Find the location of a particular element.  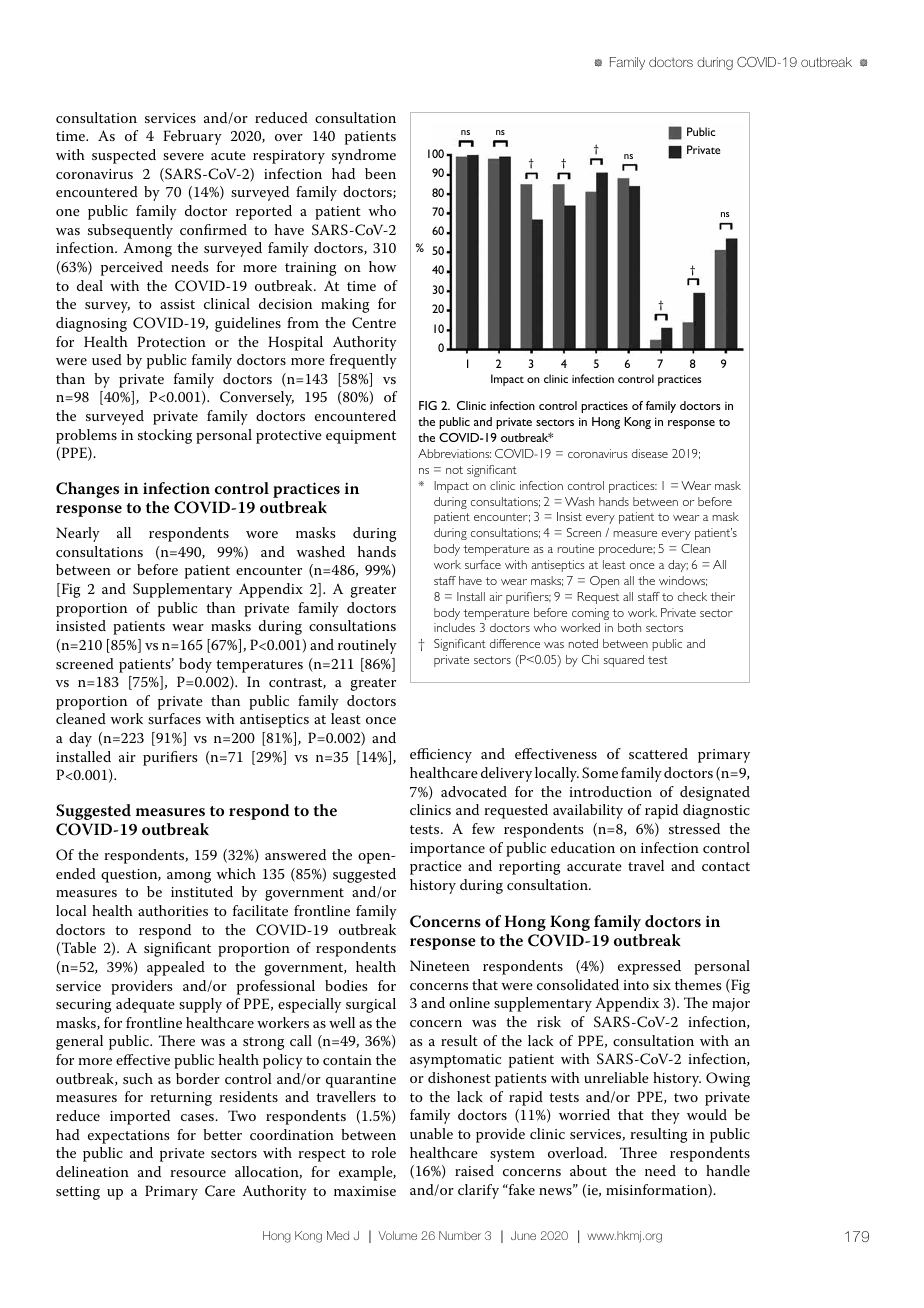

Volume is located at coordinates (397, 1235).
